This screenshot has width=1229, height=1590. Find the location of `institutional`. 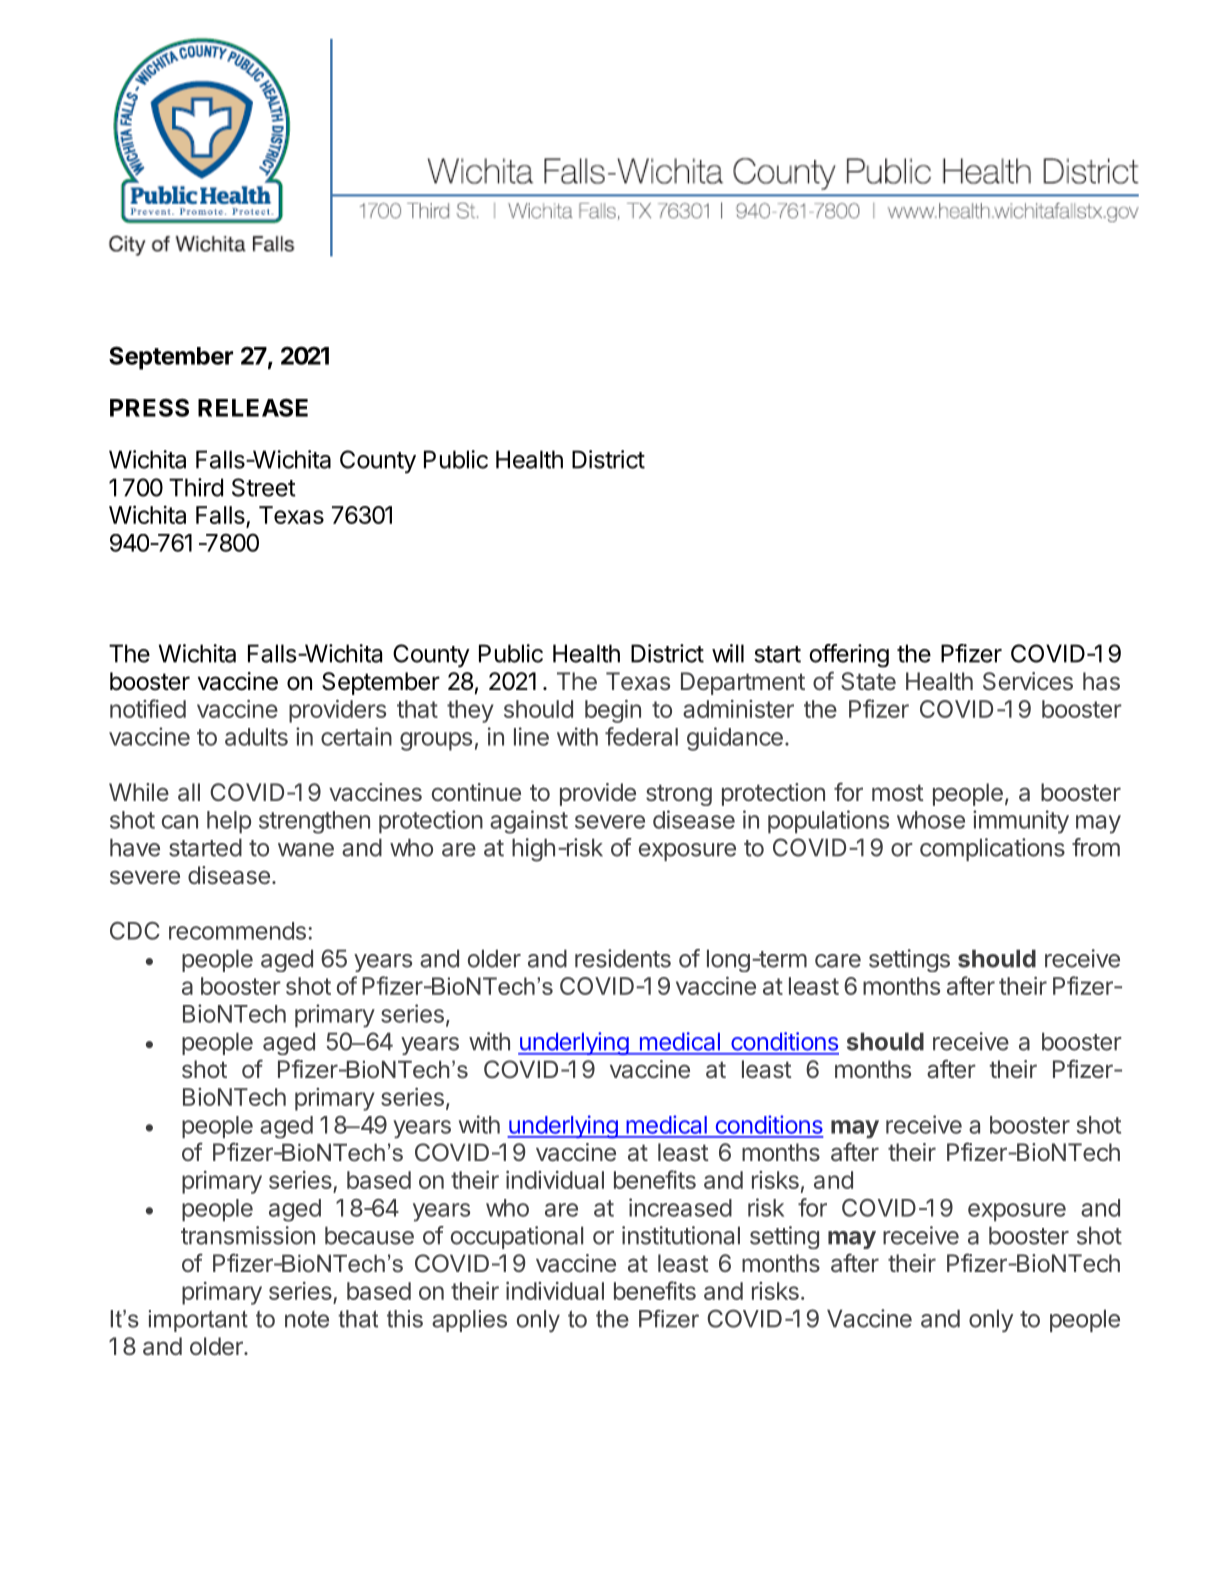

institutional is located at coordinates (681, 1235).
